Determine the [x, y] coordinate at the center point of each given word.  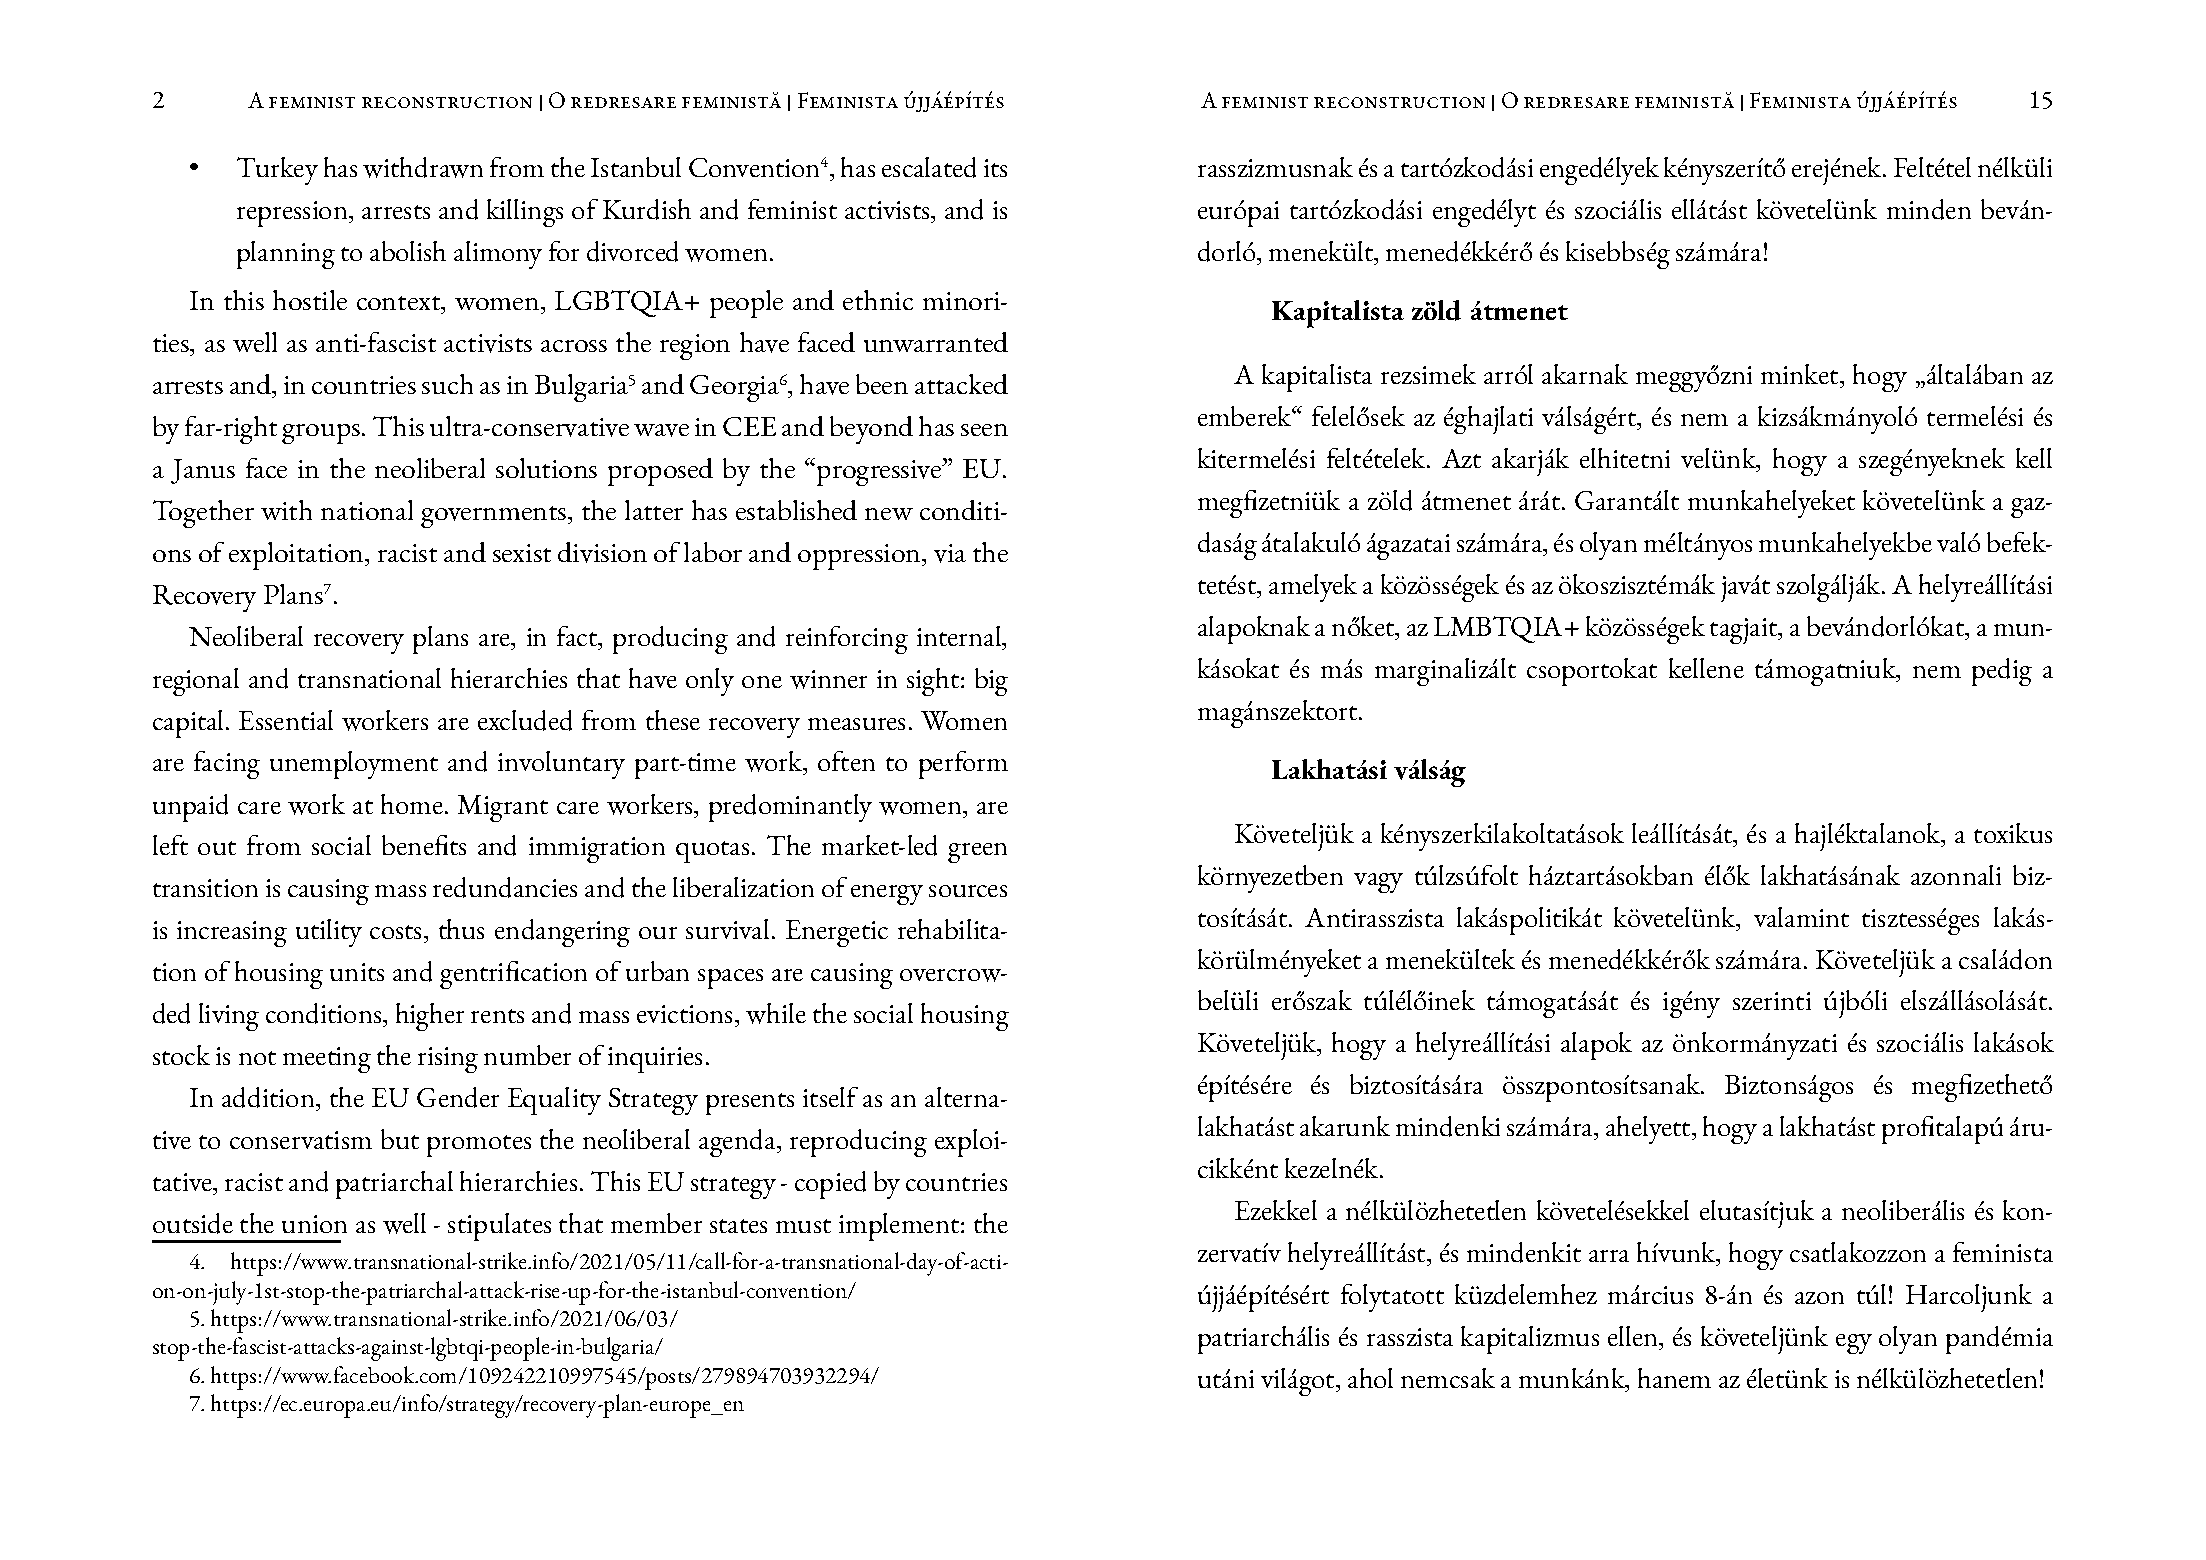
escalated [929, 167]
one [762, 682]
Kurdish [647, 209]
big [991, 682]
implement [900, 1227]
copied [830, 1185]
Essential [286, 720]
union [314, 1224]
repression [293, 214]
